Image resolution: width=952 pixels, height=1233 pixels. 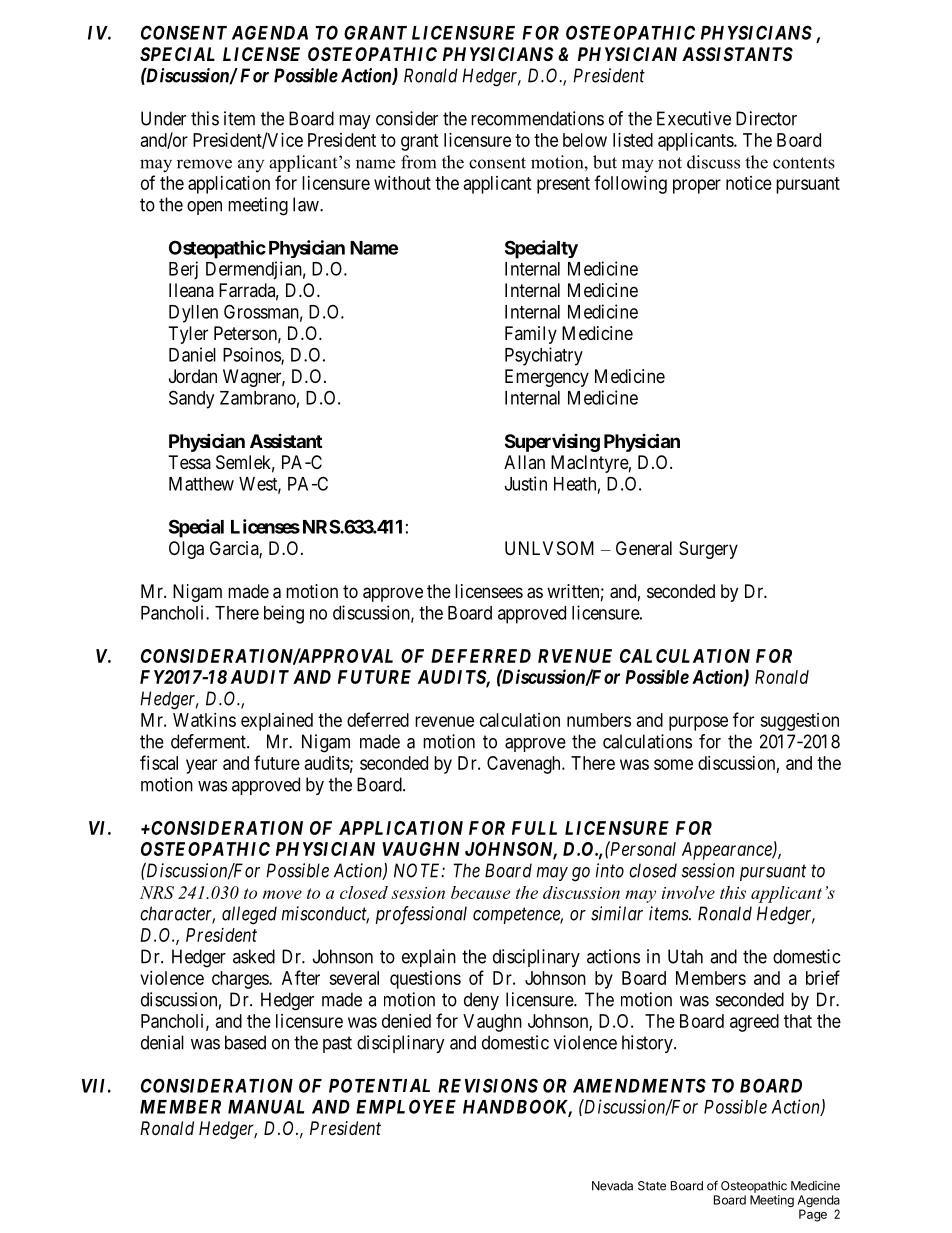 What do you see at coordinates (688, 892) in the screenshot?
I see `involve` at bounding box center [688, 892].
